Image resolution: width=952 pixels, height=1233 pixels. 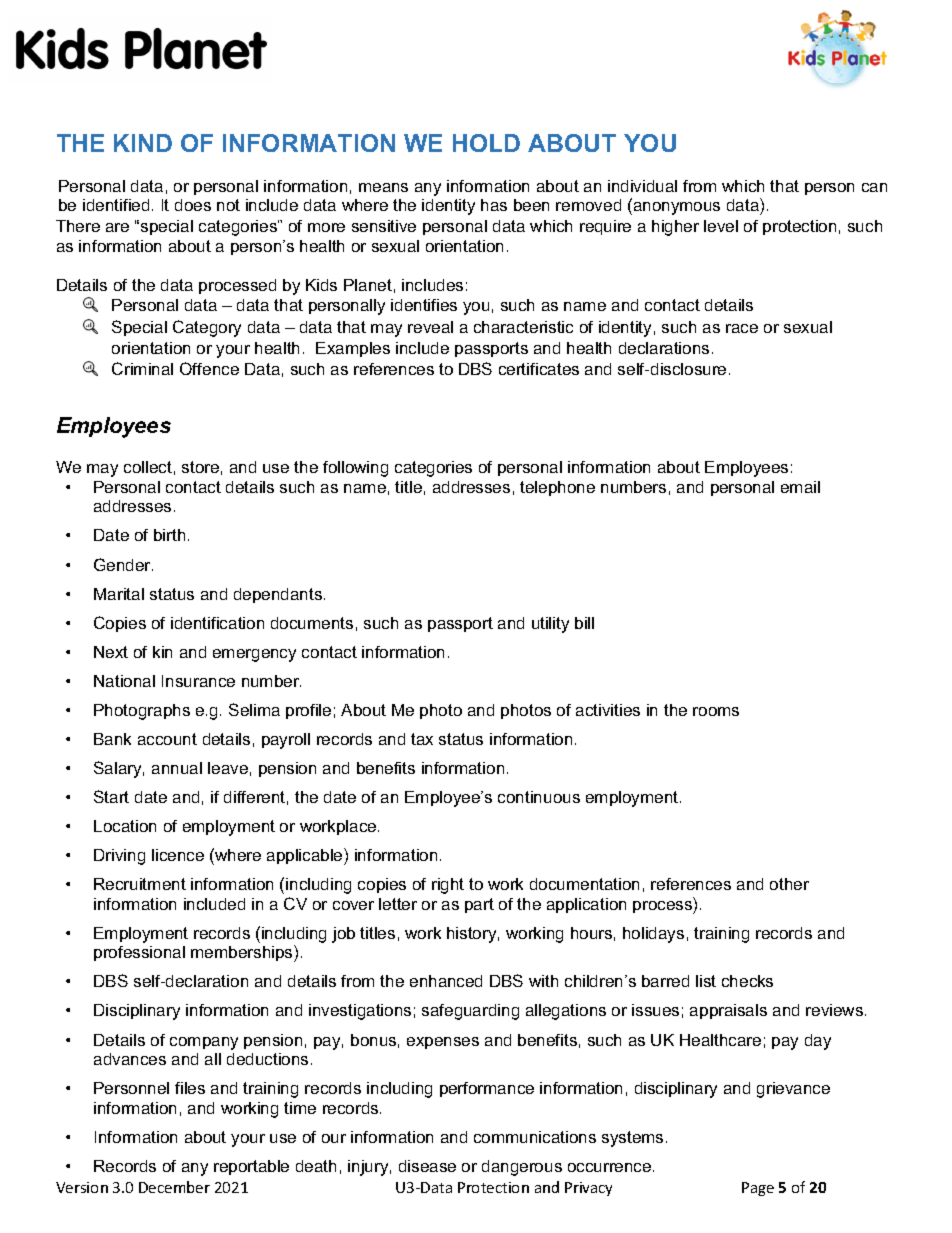 What do you see at coordinates (174, 1187) in the document?
I see `December` at bounding box center [174, 1187].
